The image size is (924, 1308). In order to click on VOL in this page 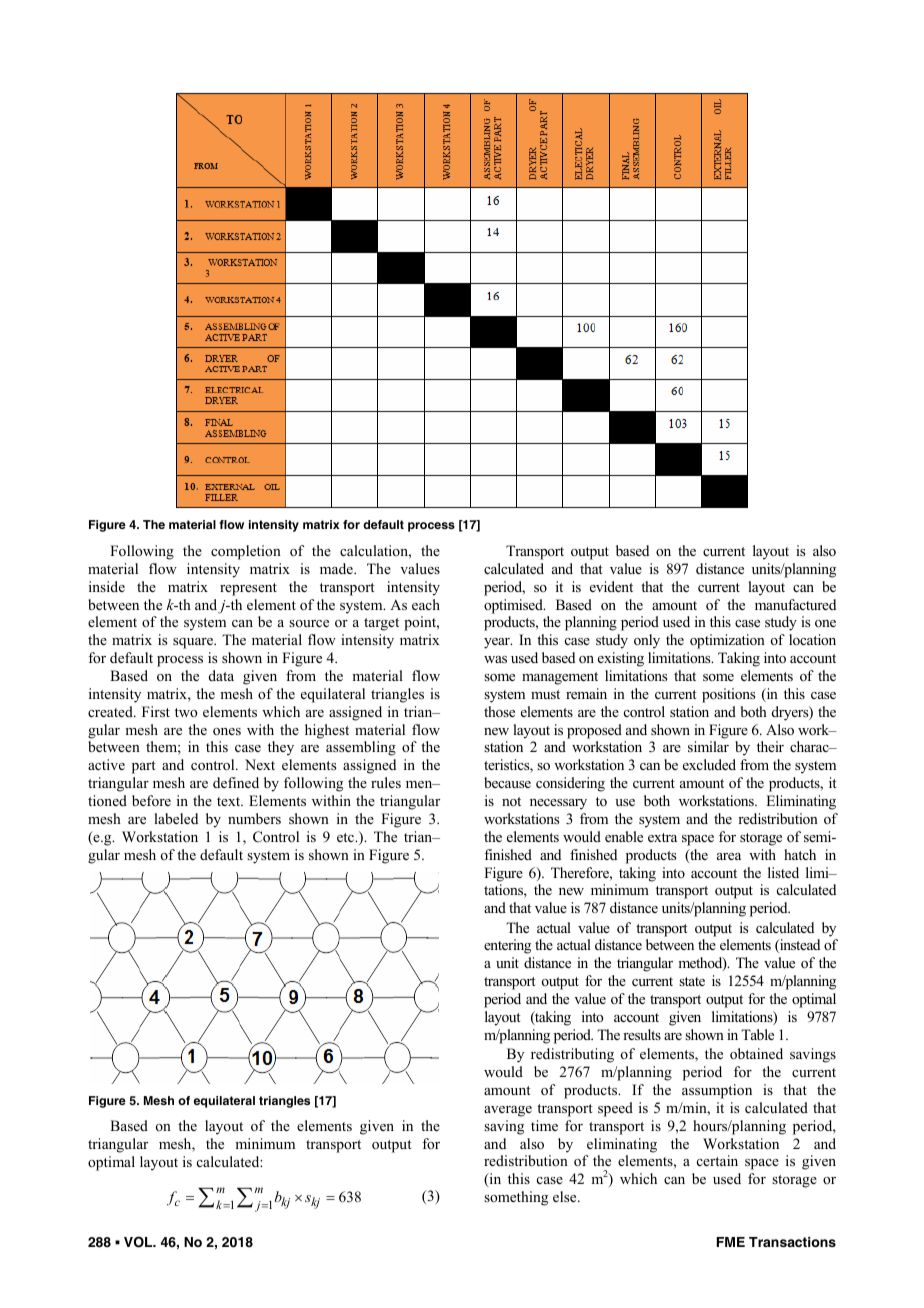, I will do `click(139, 1242)`.
